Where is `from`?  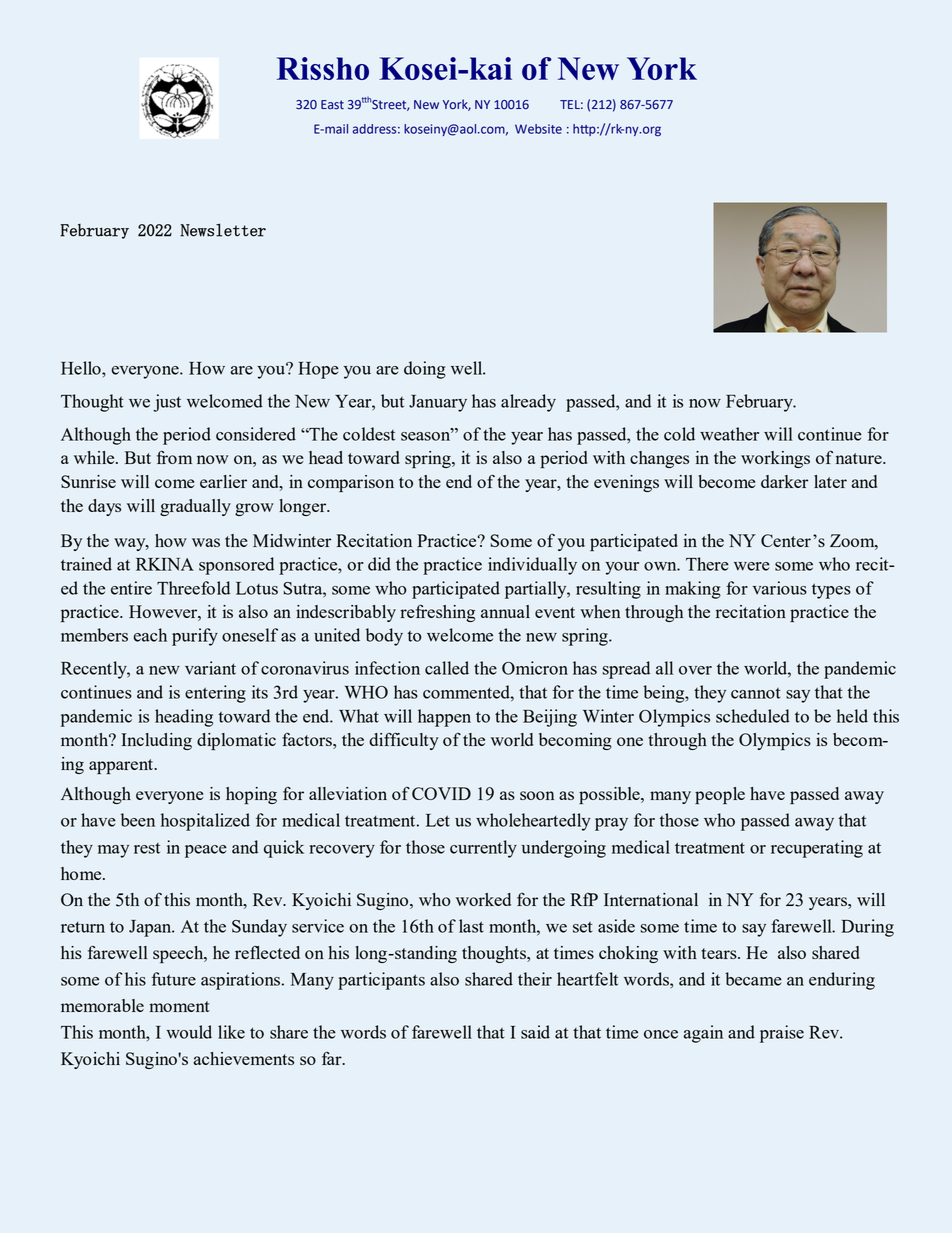 from is located at coordinates (174, 457).
